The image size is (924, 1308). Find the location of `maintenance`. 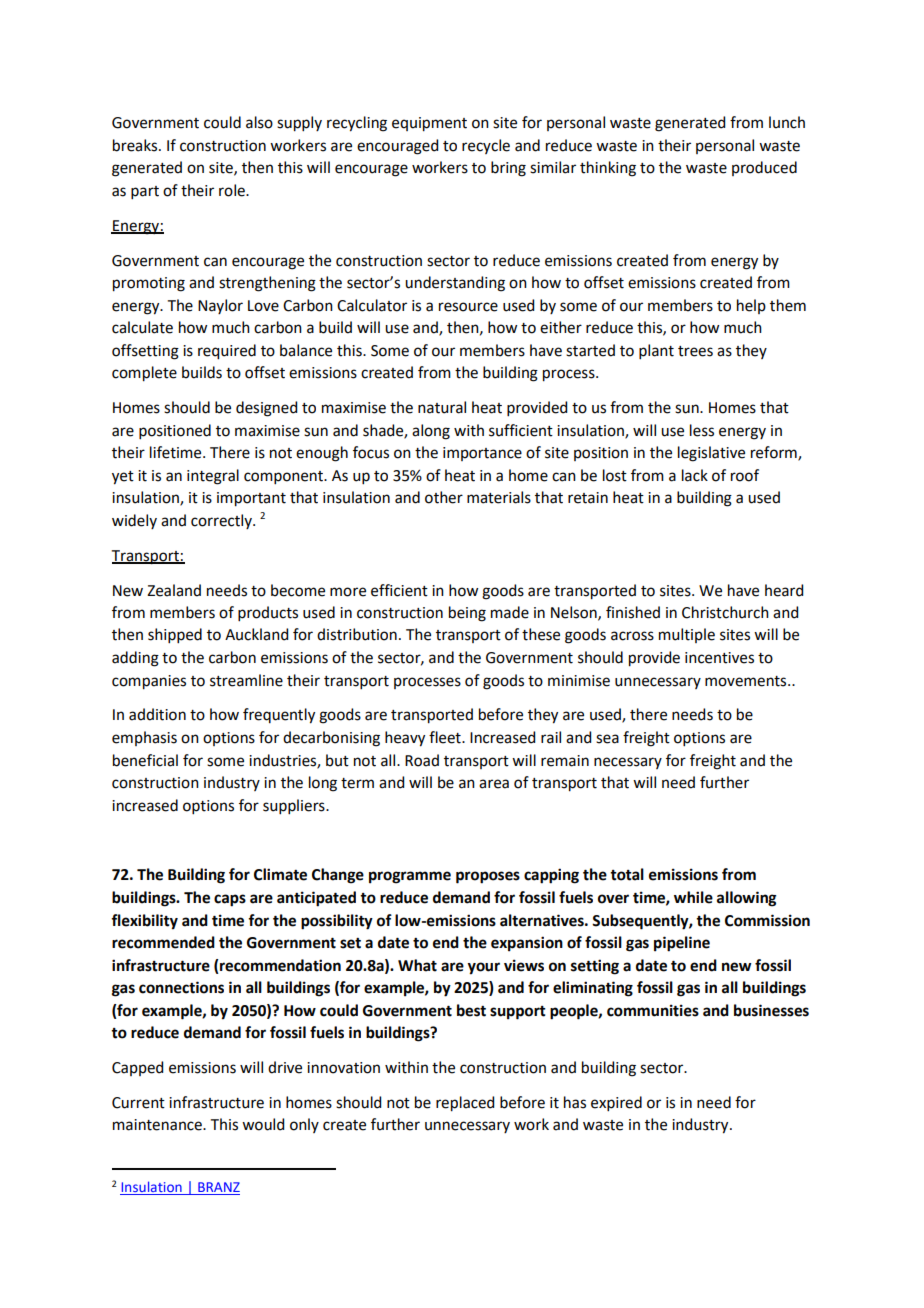

maintenance is located at coordinates (158, 1125).
